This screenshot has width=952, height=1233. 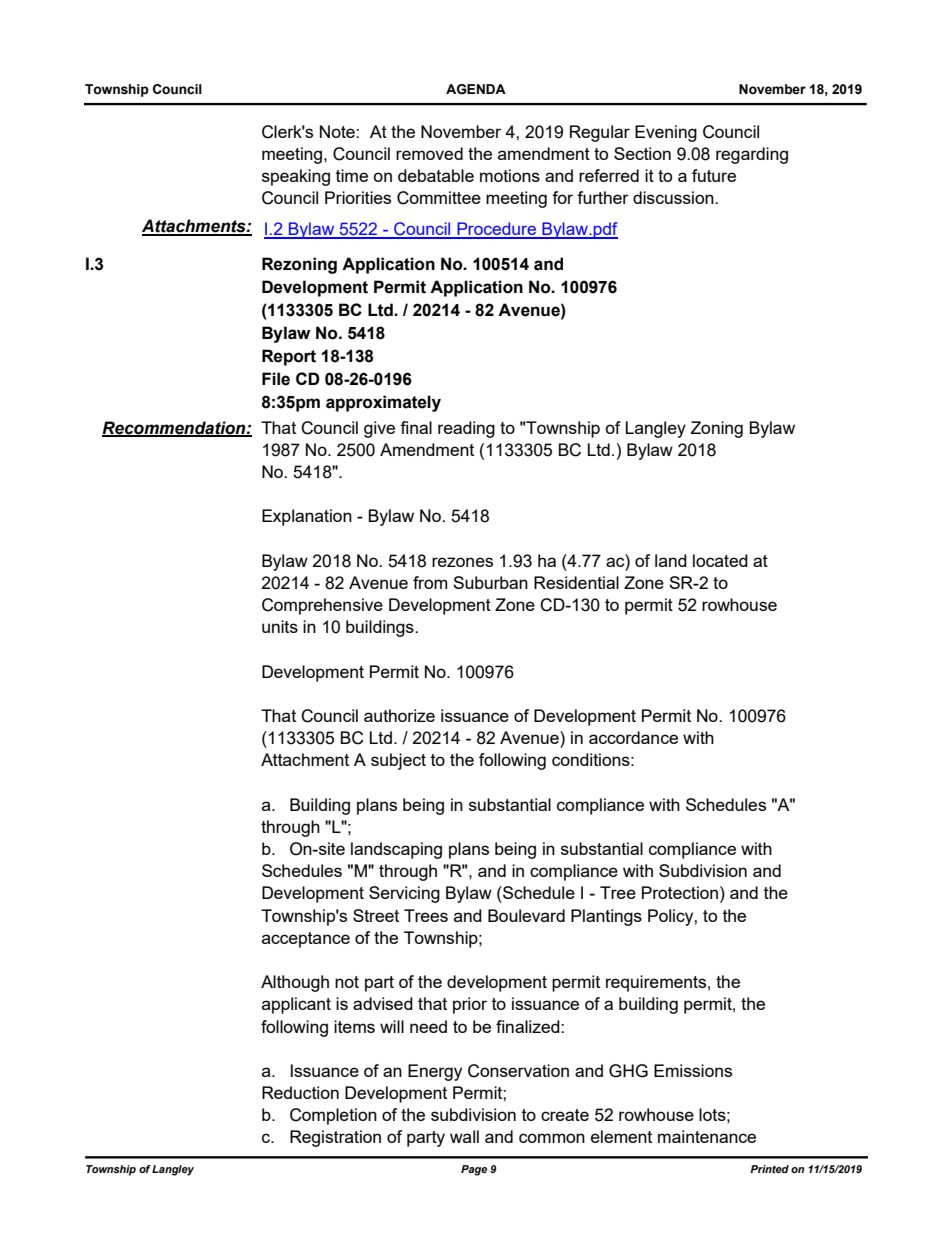 What do you see at coordinates (338, 131) in the screenshot?
I see `Note` at bounding box center [338, 131].
